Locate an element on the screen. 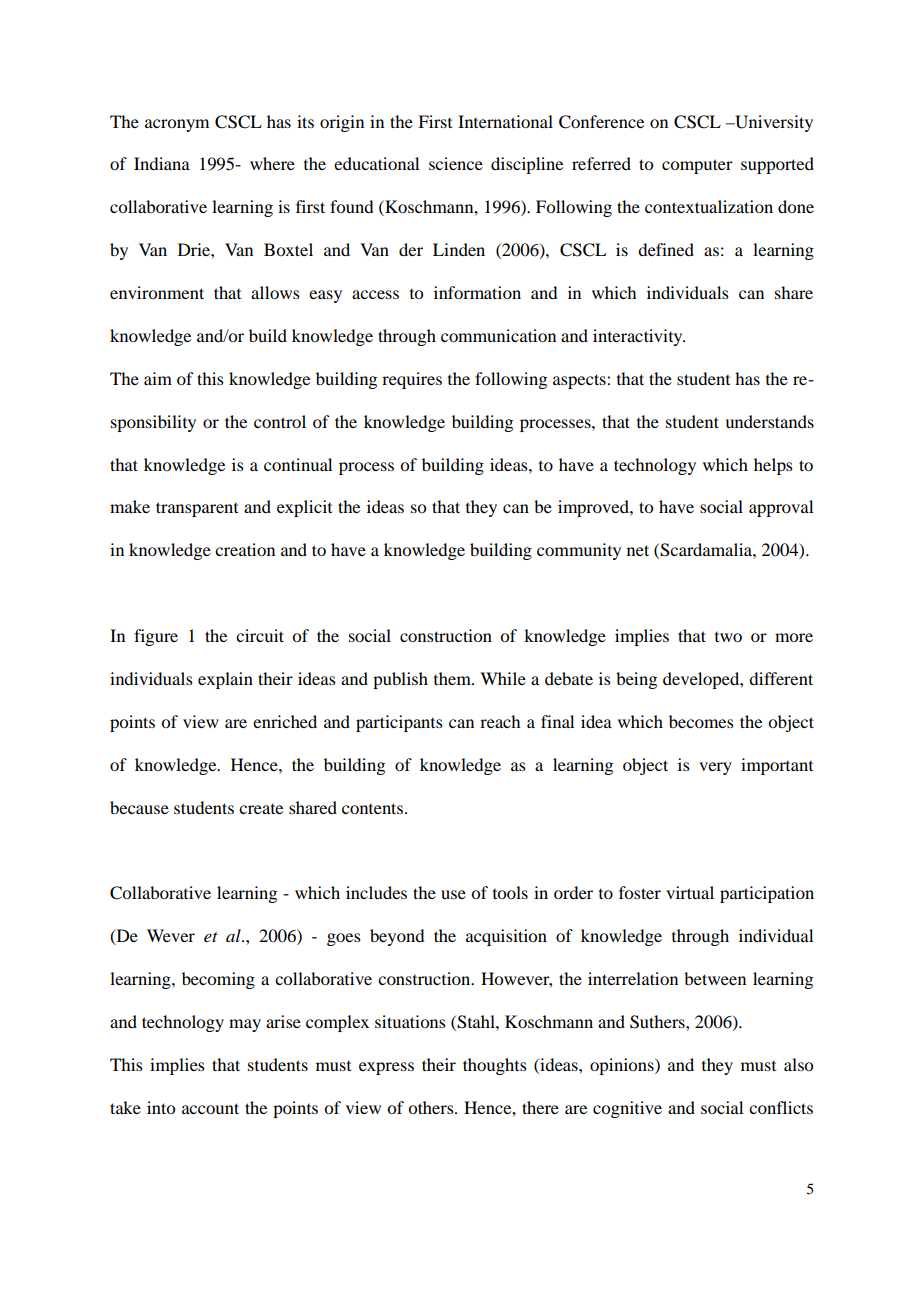  understands is located at coordinates (769, 421).
